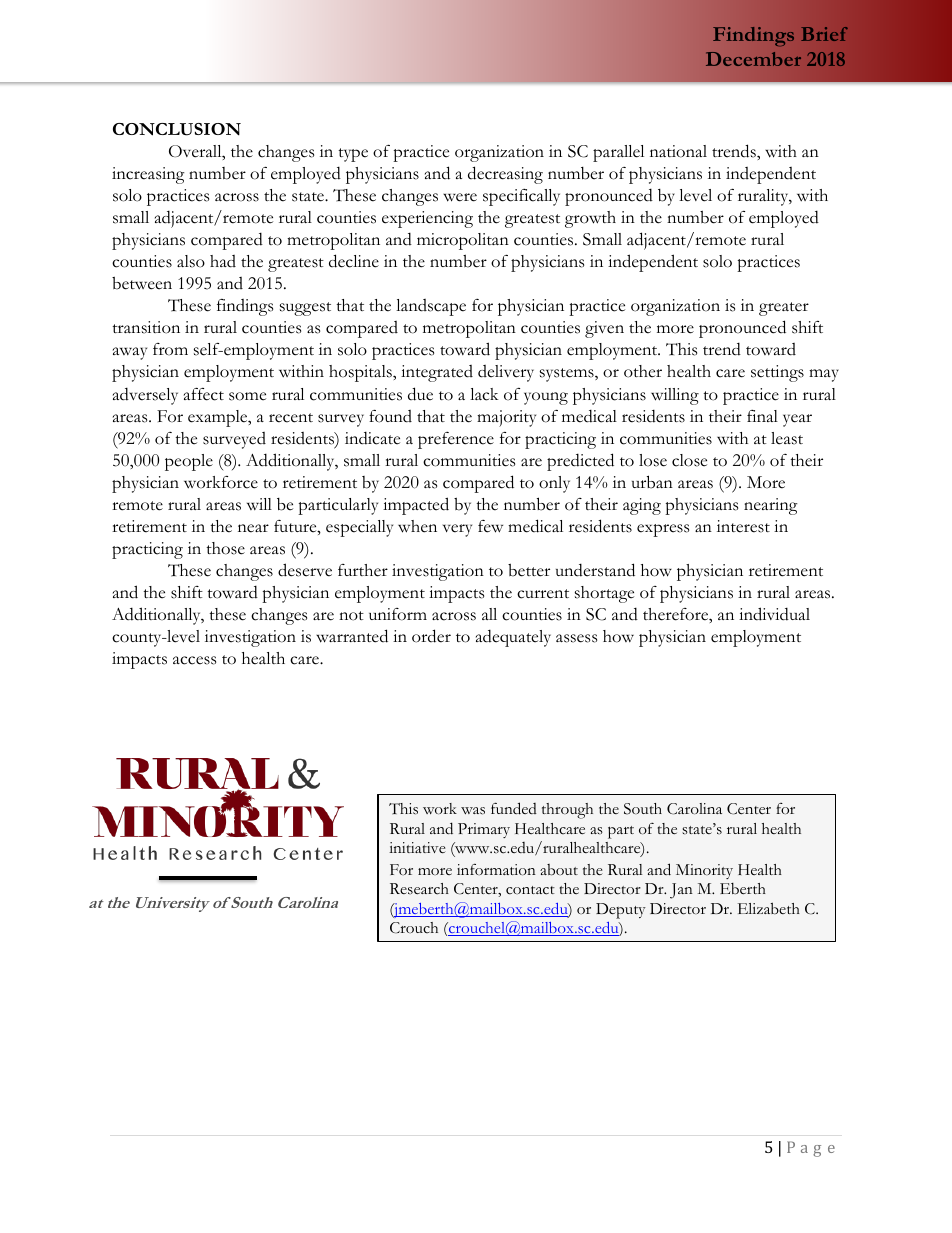  Describe the element at coordinates (784, 309) in the document. I see `greater` at that location.
